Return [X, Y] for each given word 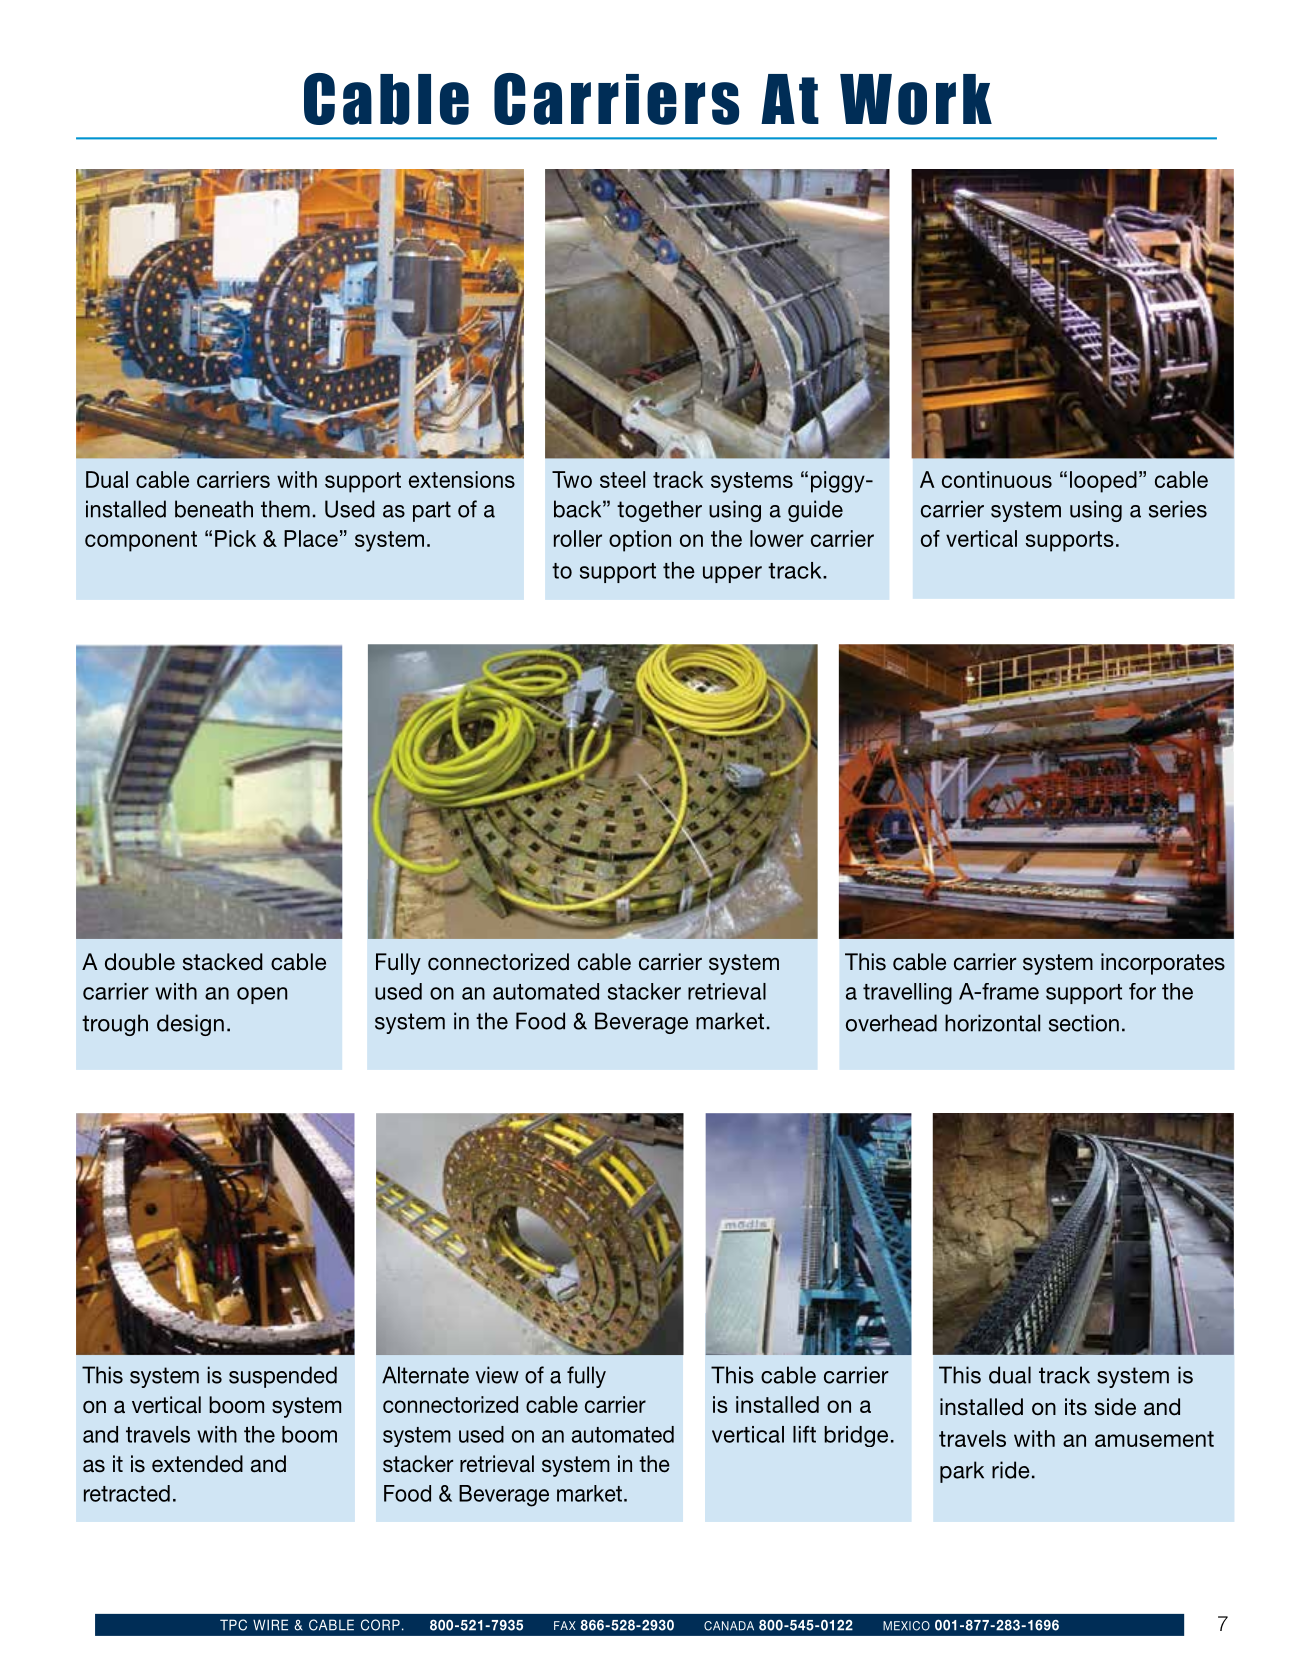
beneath [214, 509]
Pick [235, 538]
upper [732, 574]
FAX [565, 1625]
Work [916, 99]
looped [1103, 482]
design [190, 1025]
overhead [891, 1023]
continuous [997, 479]
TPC [233, 1625]
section [1084, 1023]
